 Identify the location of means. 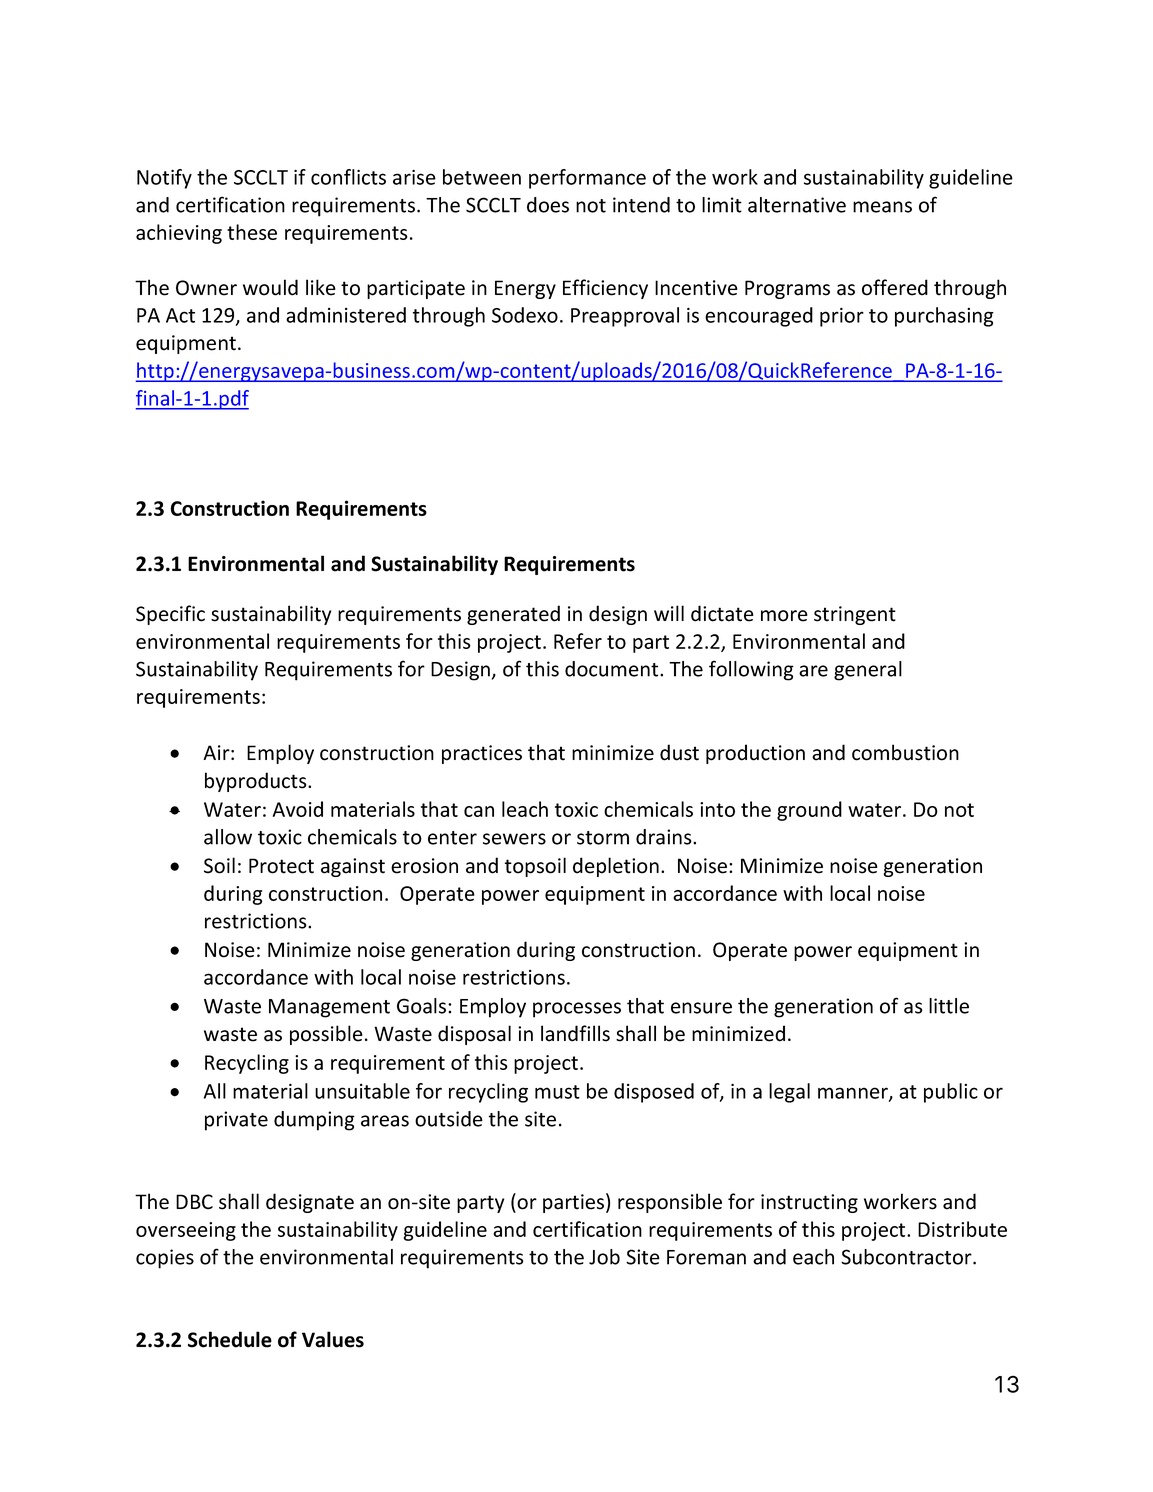
(882, 207).
